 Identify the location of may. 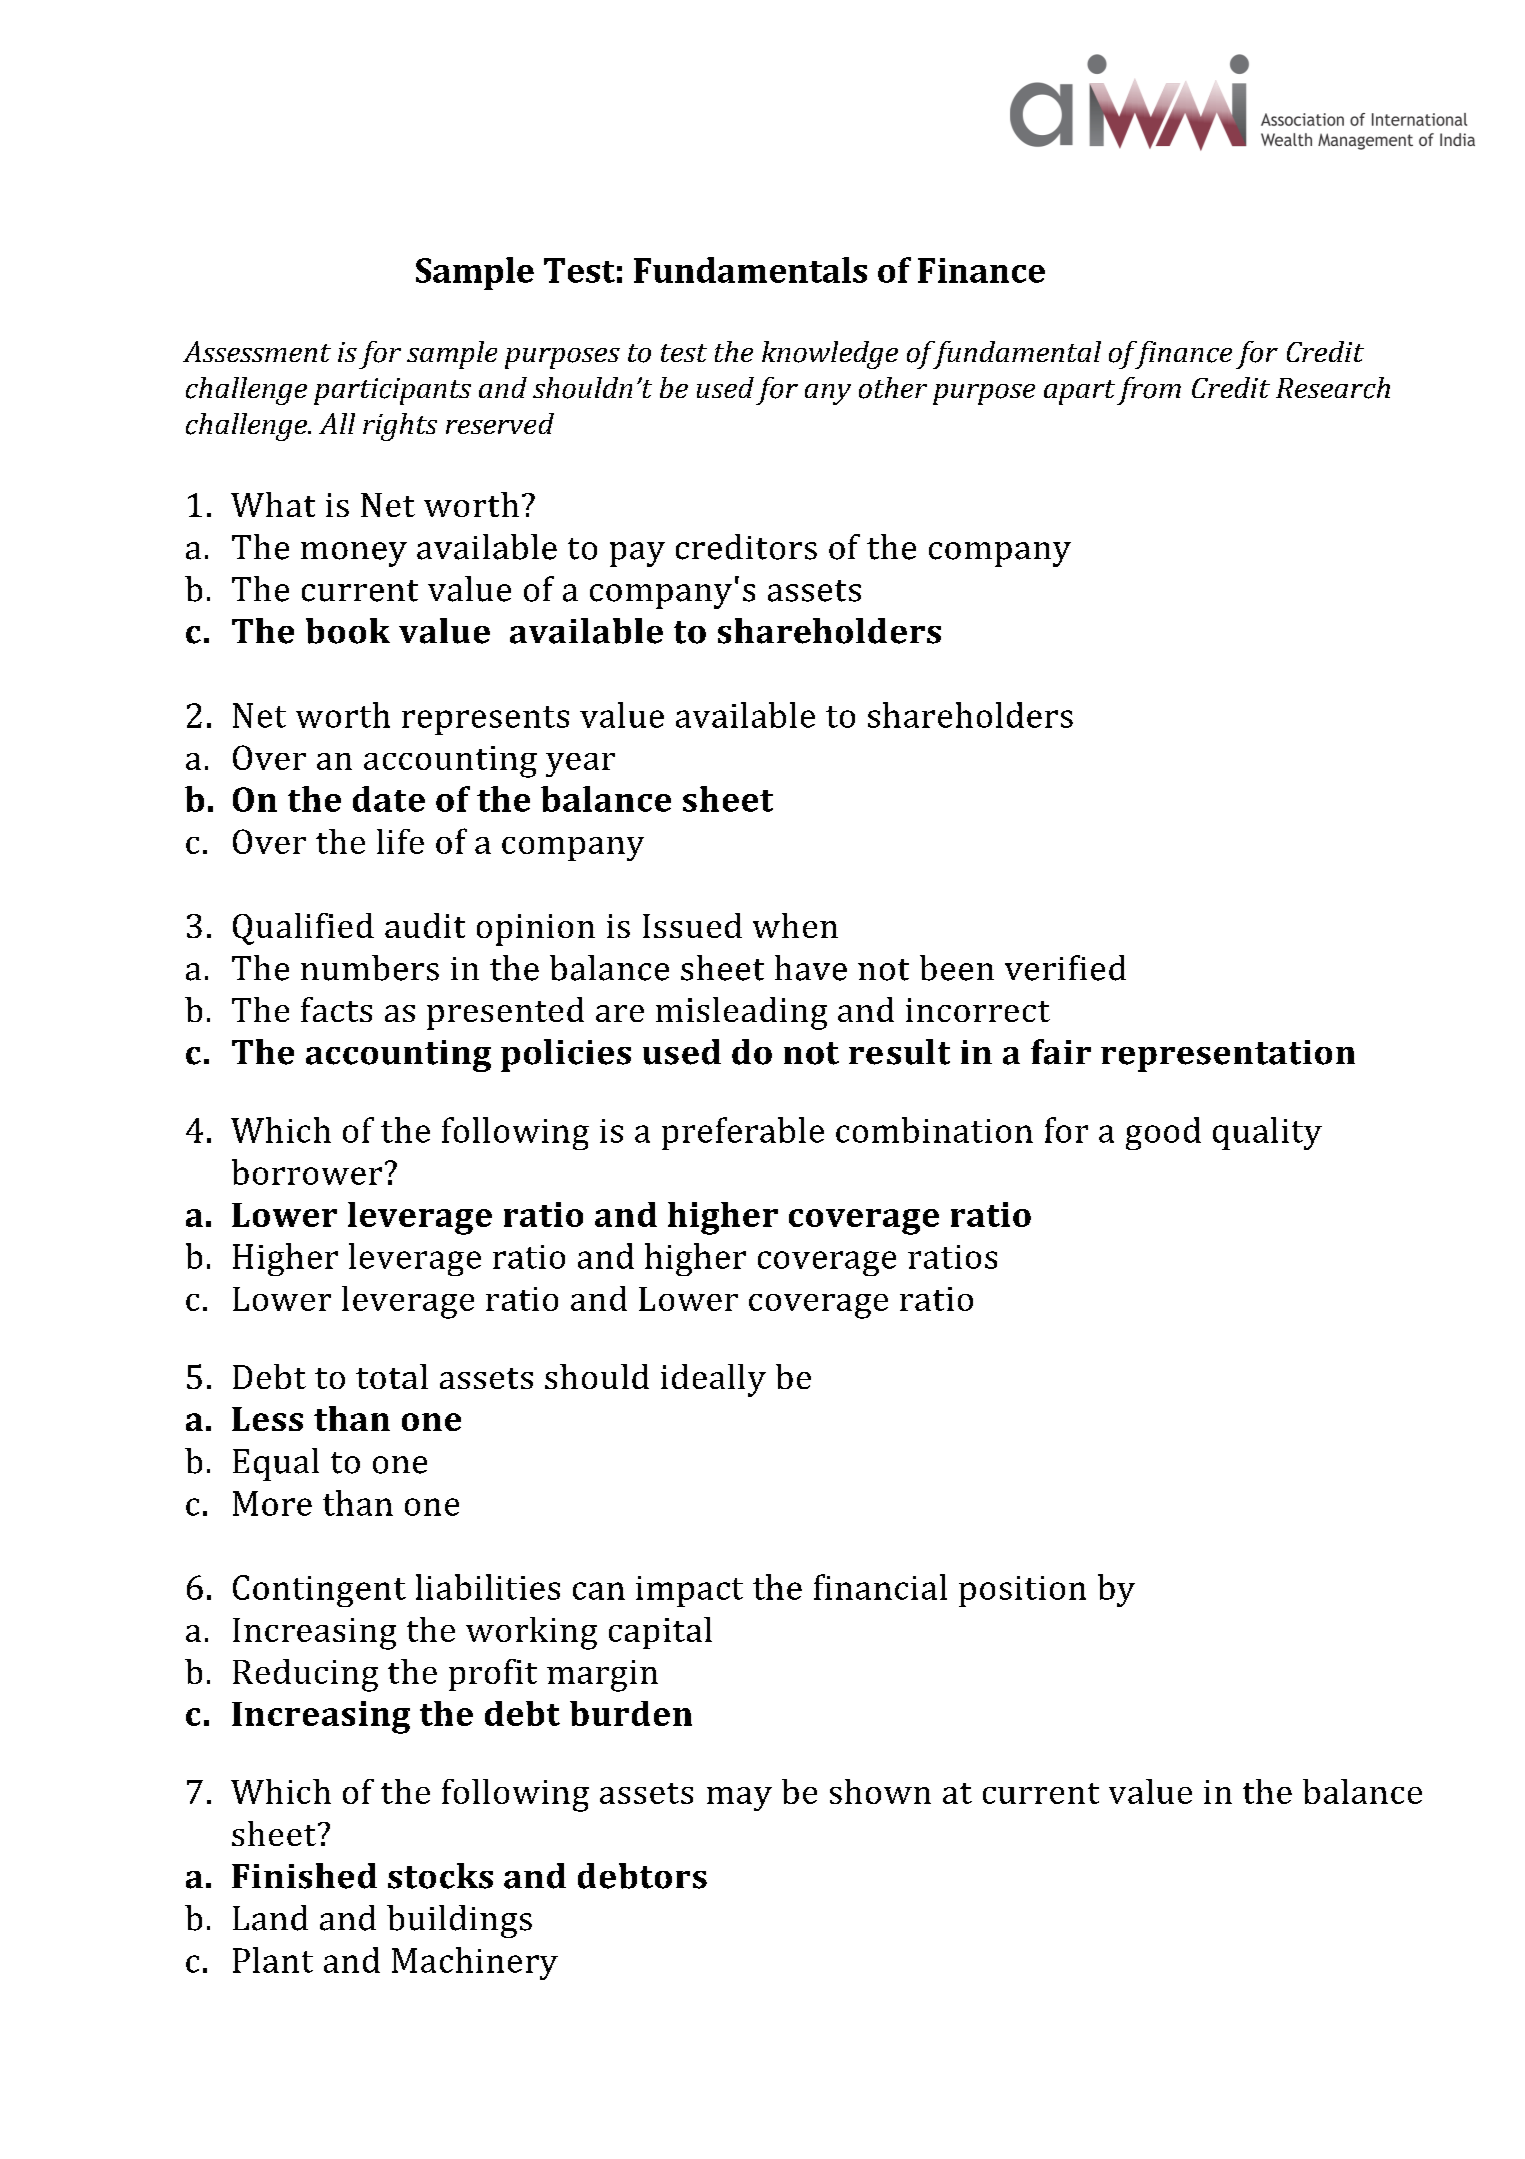
(739, 1799).
